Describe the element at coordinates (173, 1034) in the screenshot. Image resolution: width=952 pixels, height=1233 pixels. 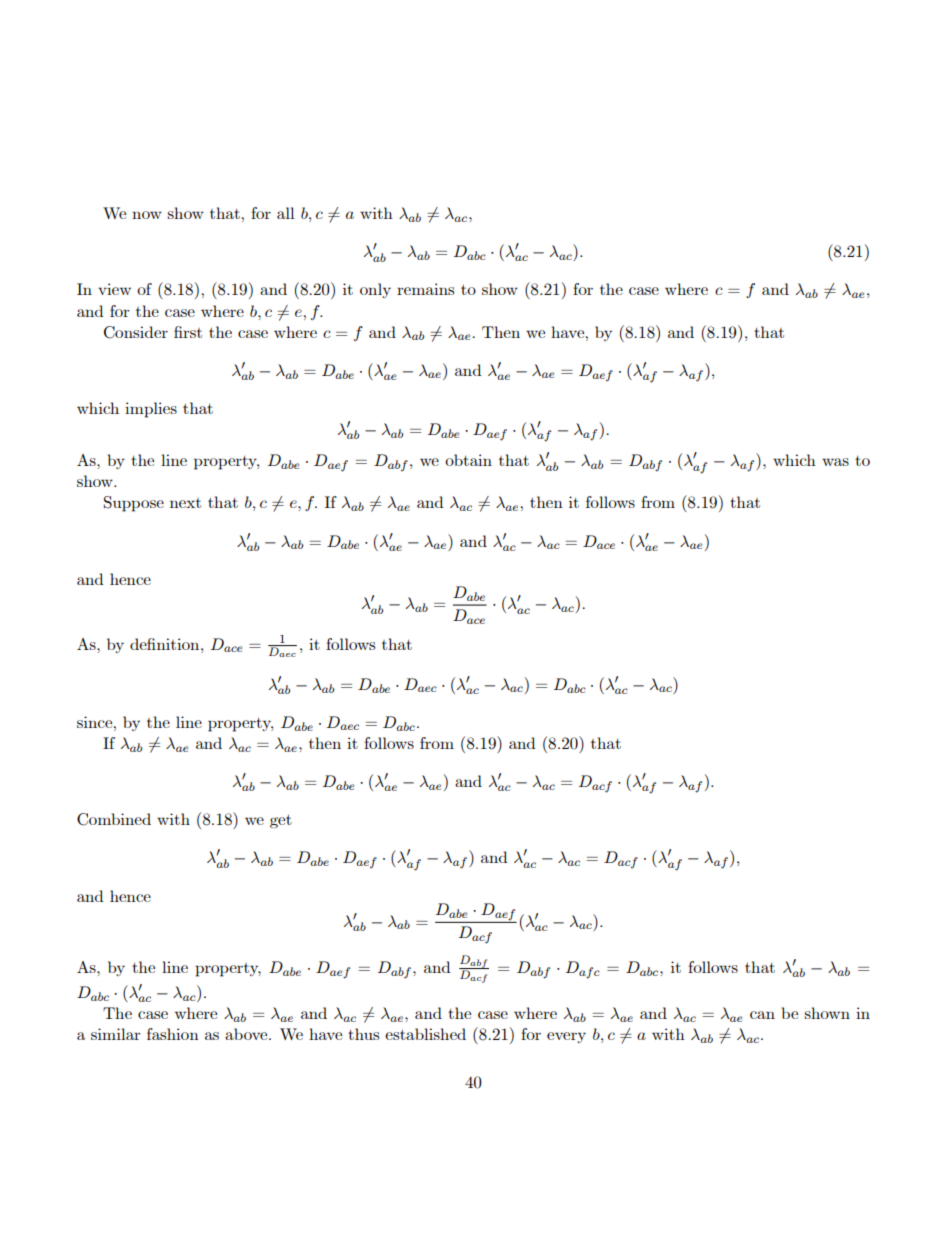
I see `fashion` at that location.
